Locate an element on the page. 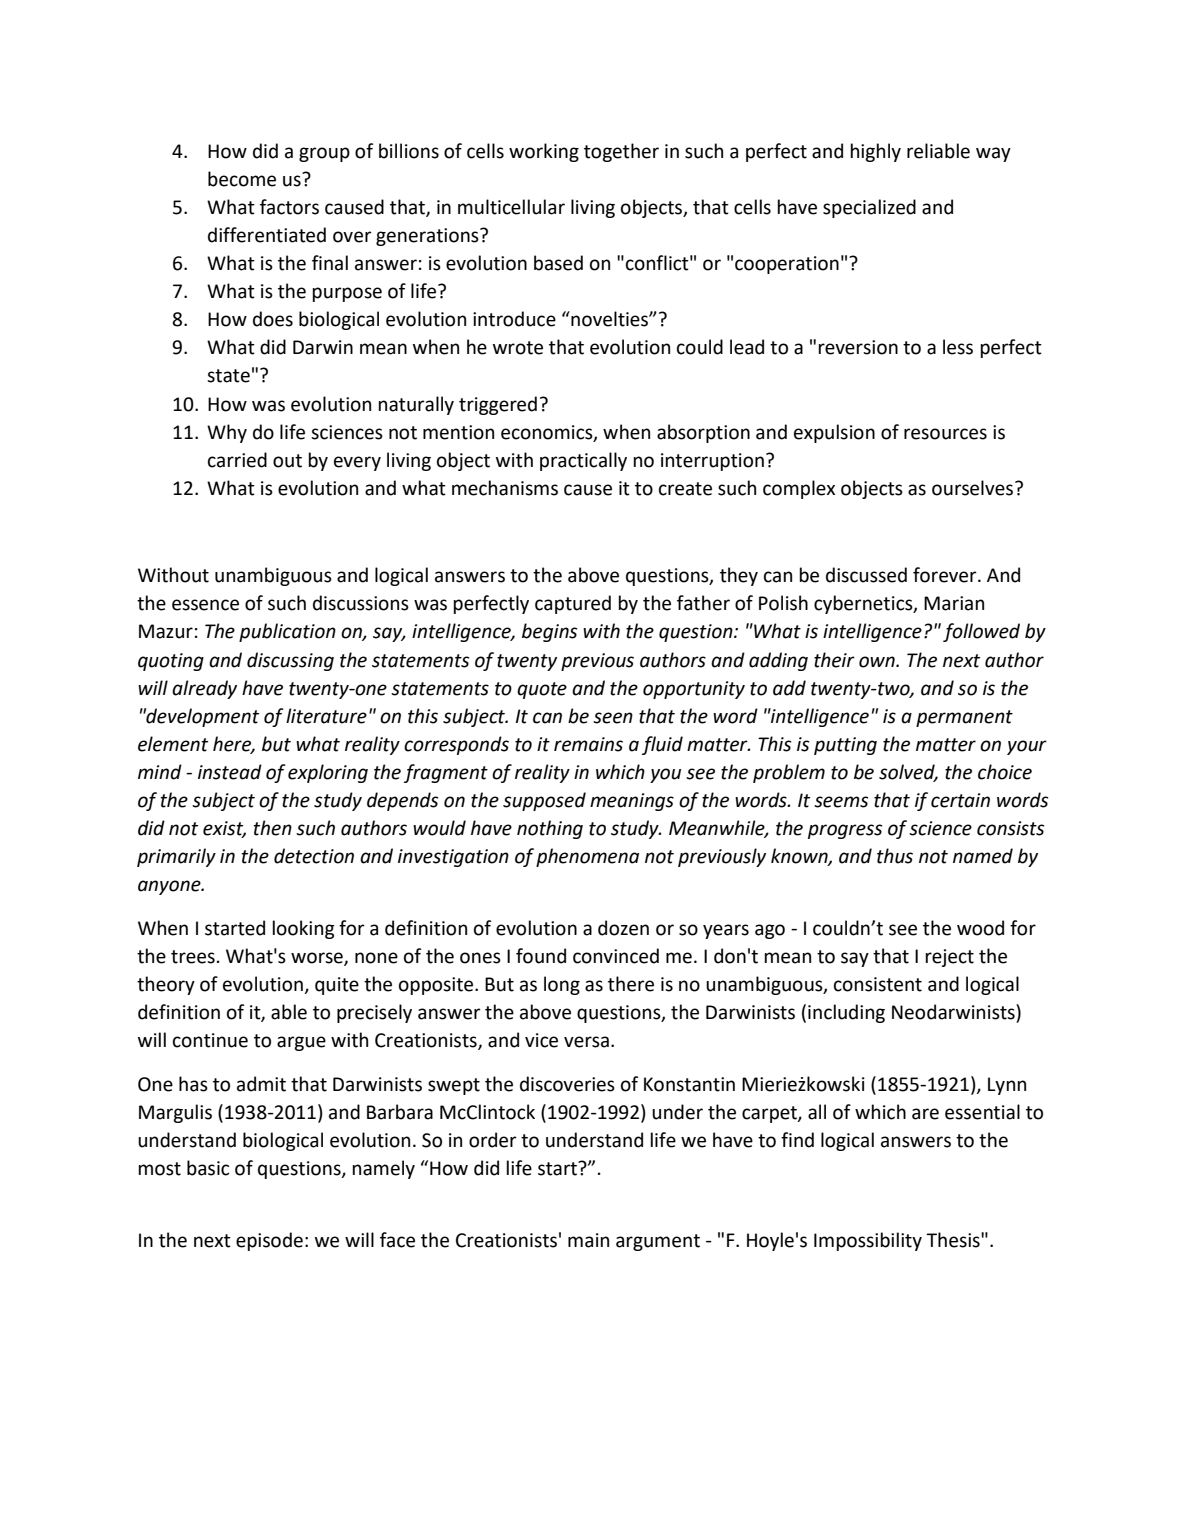 The height and width of the document is (1536, 1187). already is located at coordinates (204, 689).
